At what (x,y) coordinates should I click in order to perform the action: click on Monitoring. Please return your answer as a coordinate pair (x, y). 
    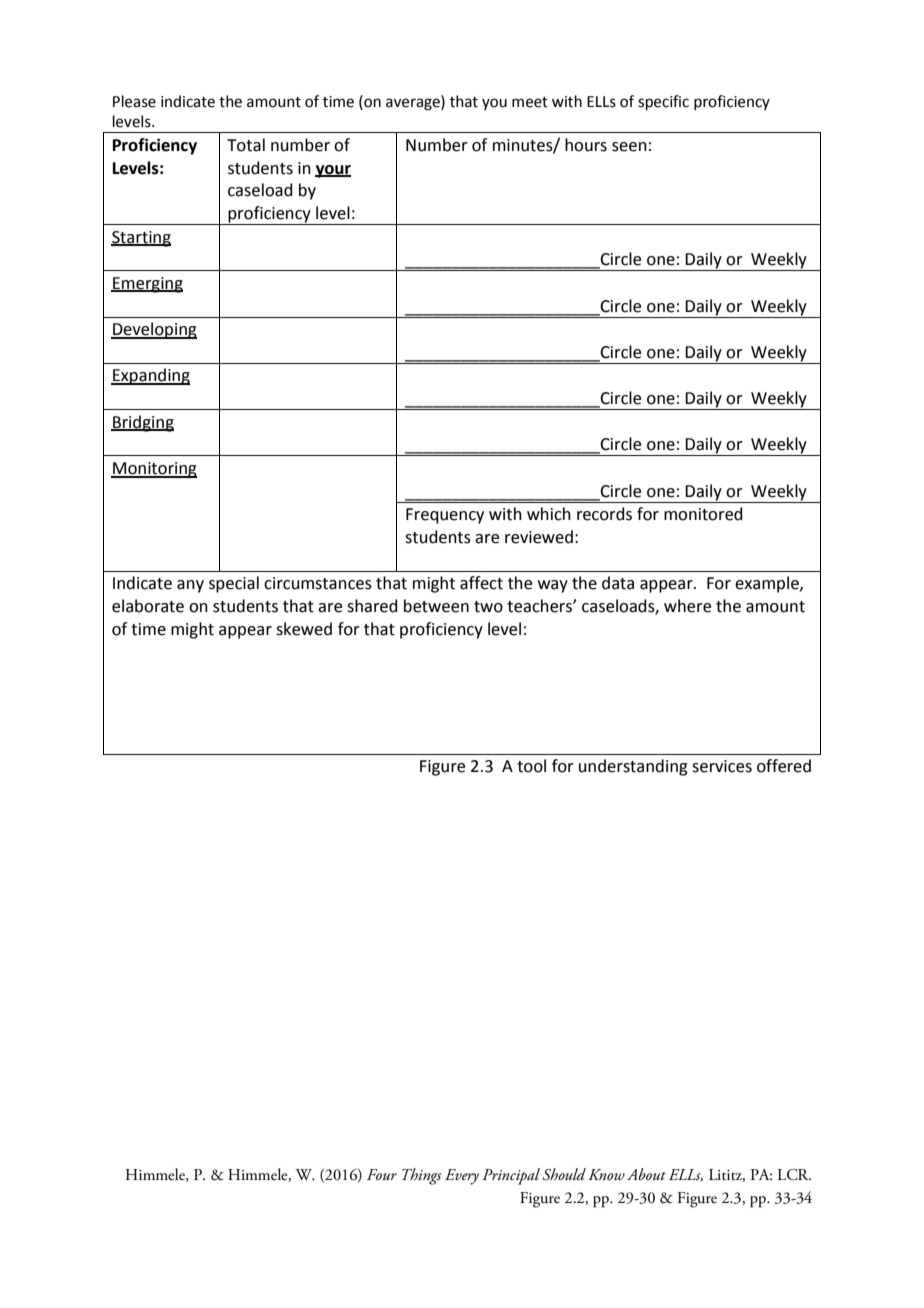
    Looking at the image, I should click on (154, 470).
